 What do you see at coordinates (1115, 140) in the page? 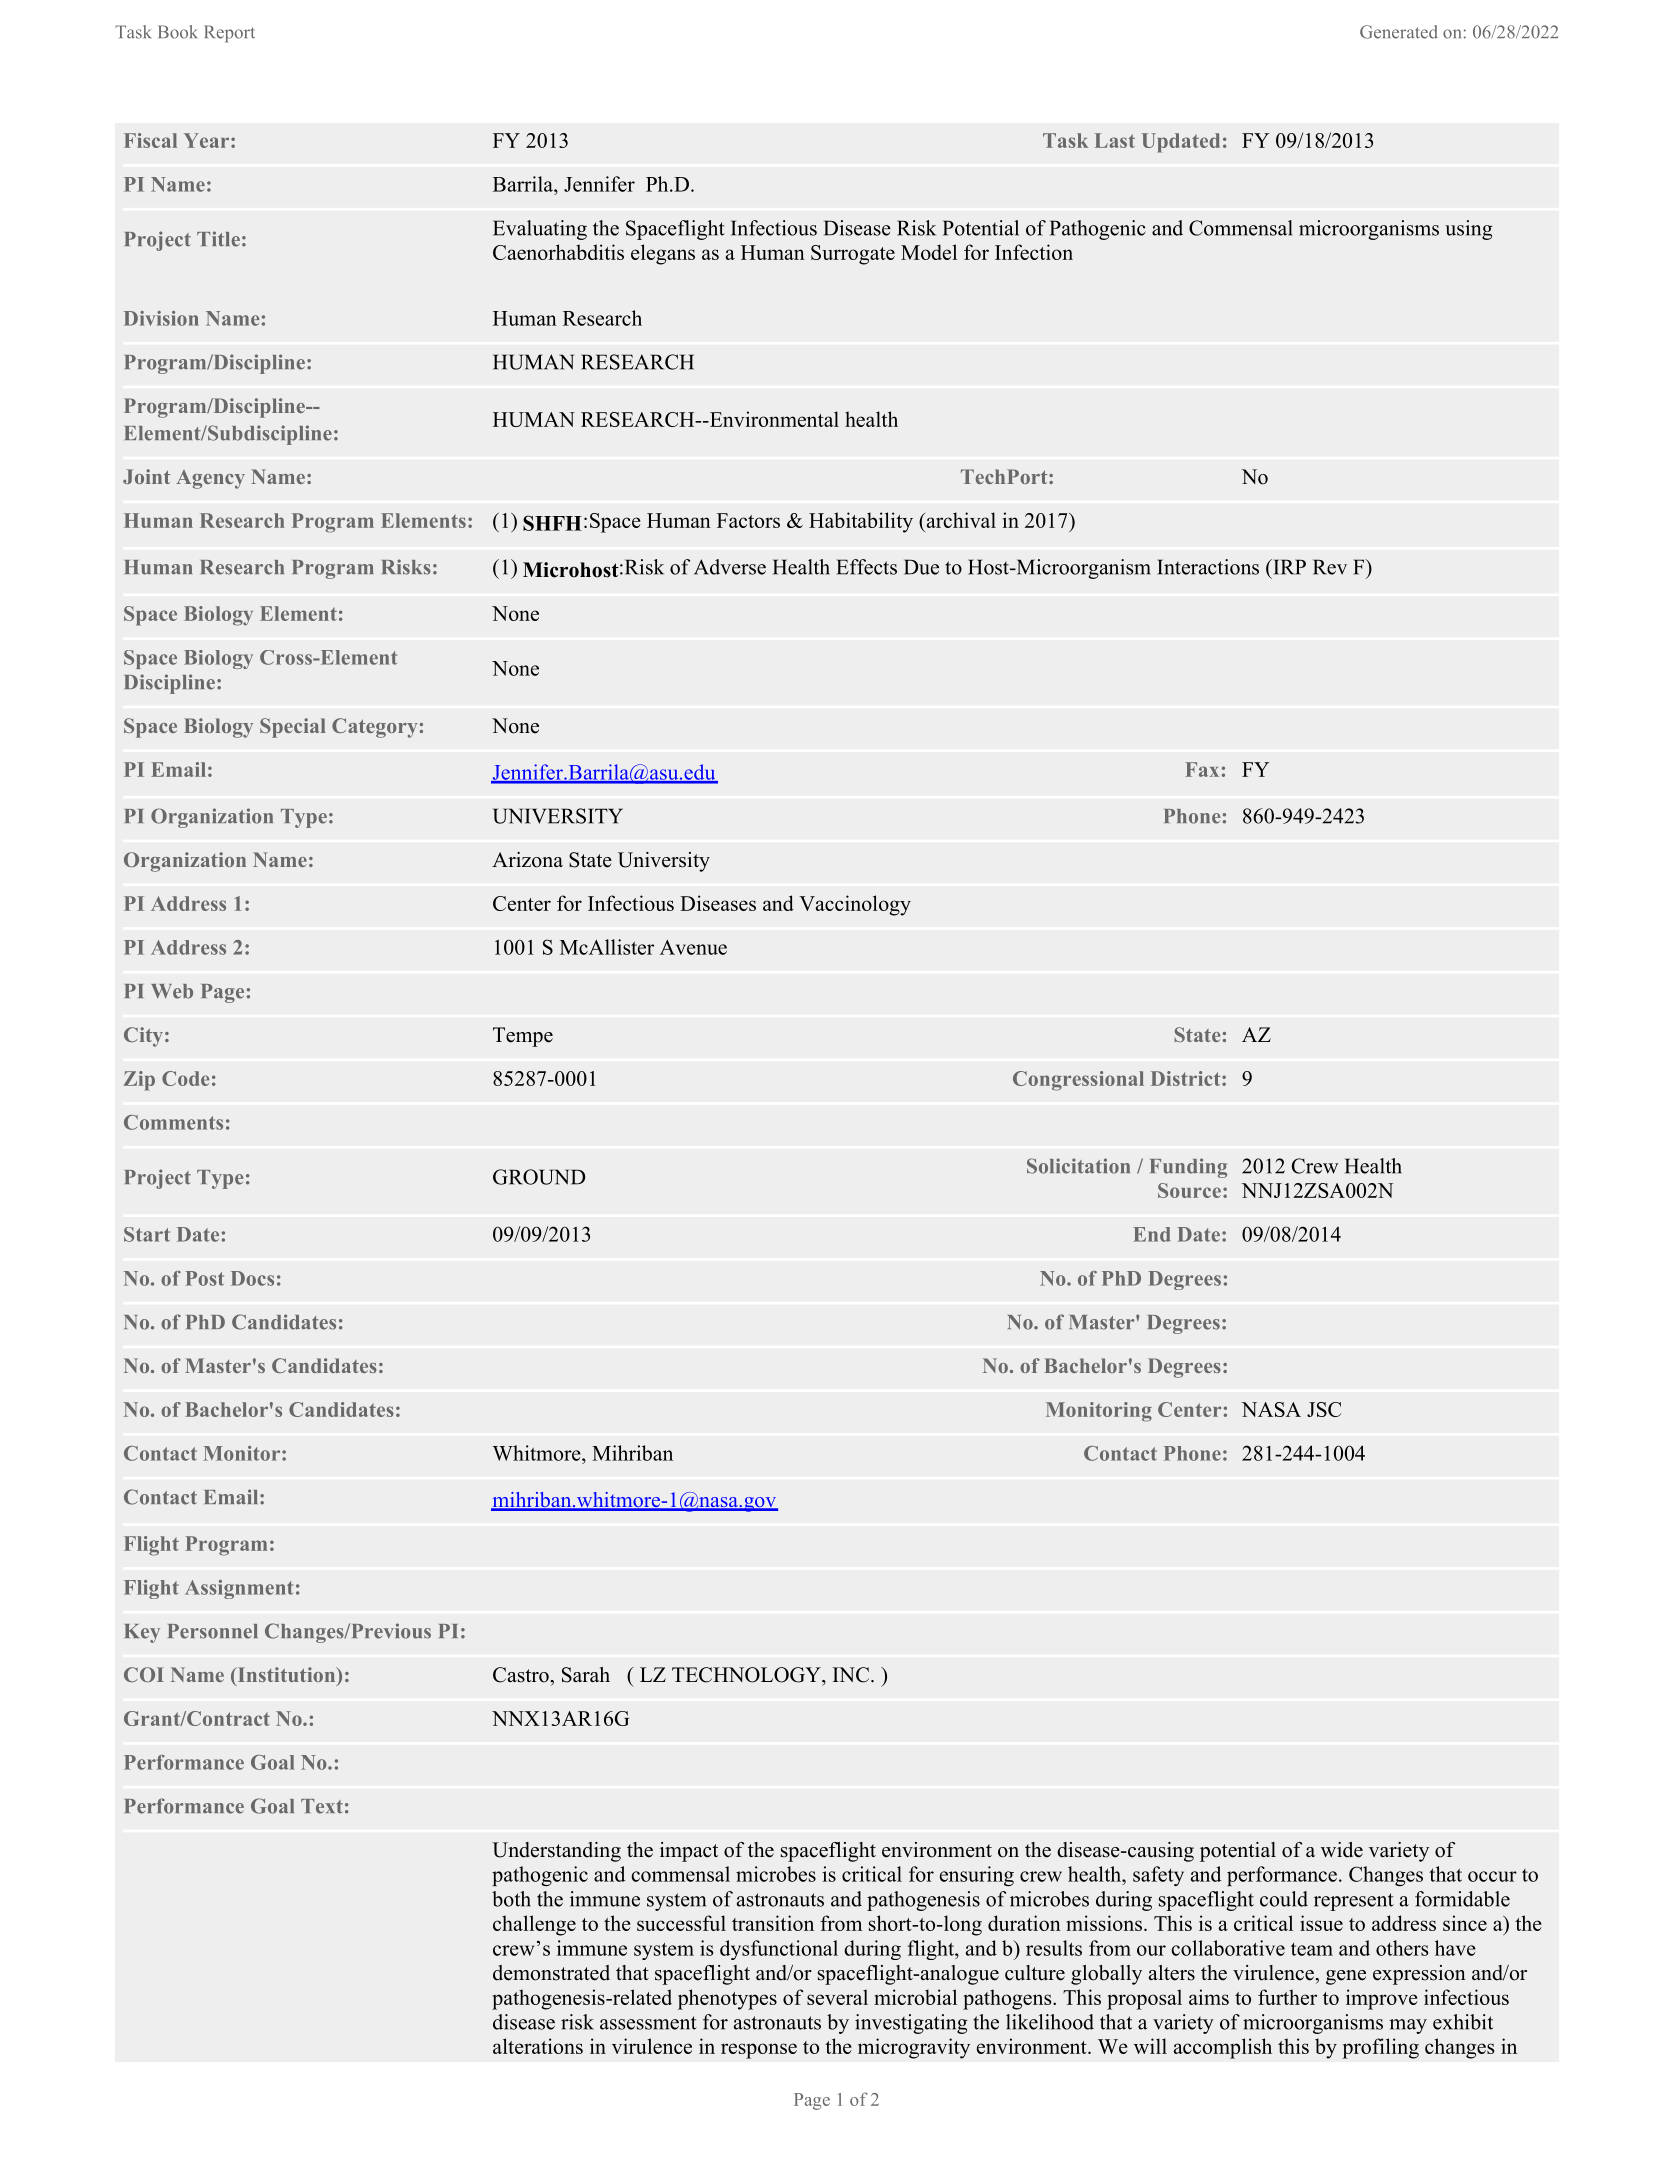
I see `Last` at bounding box center [1115, 140].
